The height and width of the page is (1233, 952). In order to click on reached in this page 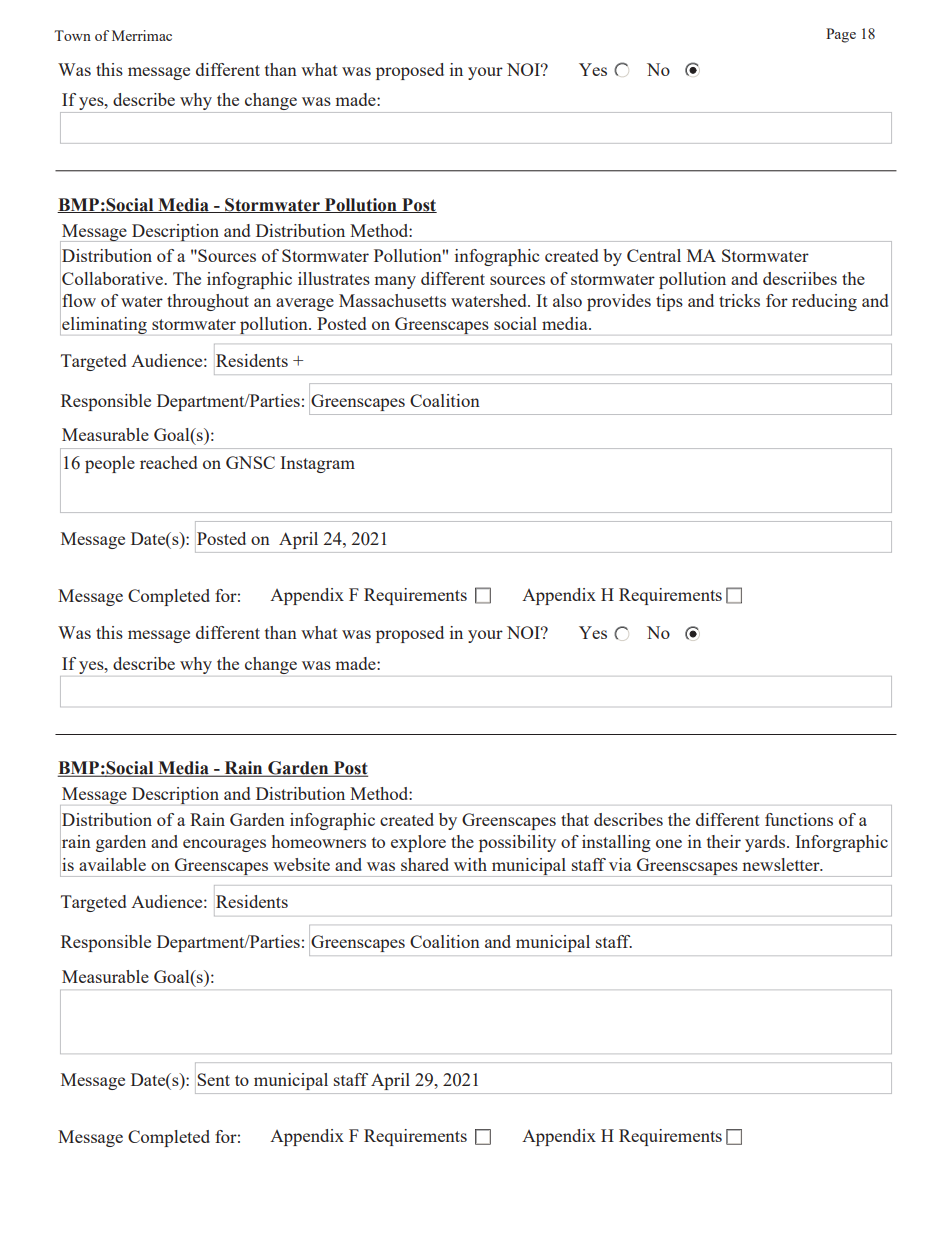, I will do `click(168, 462)`.
